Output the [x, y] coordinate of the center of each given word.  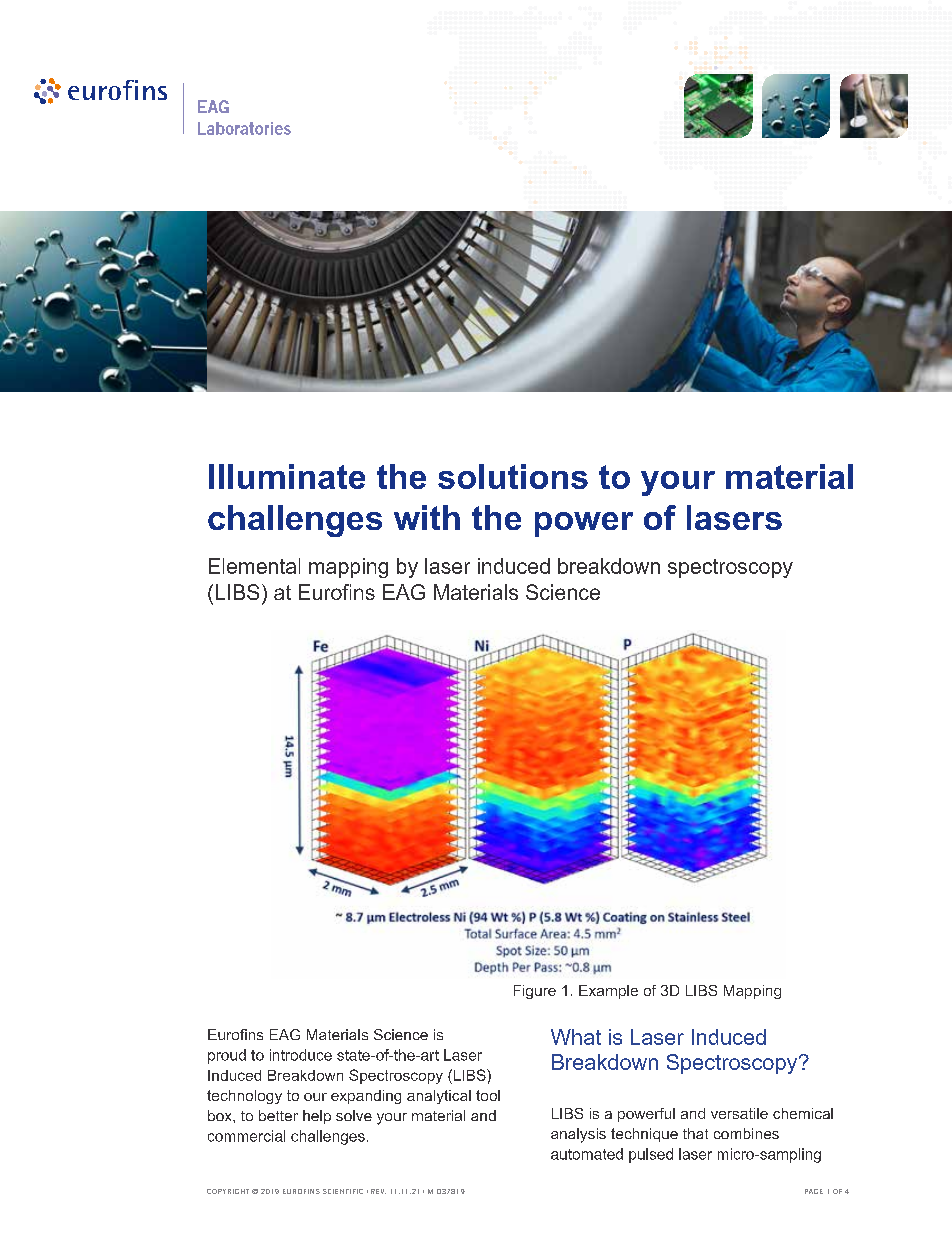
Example [608, 992]
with [427, 517]
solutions [513, 476]
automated [587, 1154]
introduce [301, 1055]
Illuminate [287, 476]
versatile [739, 1113]
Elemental [254, 566]
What [576, 1037]
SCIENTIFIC [343, 1191]
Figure [535, 992]
